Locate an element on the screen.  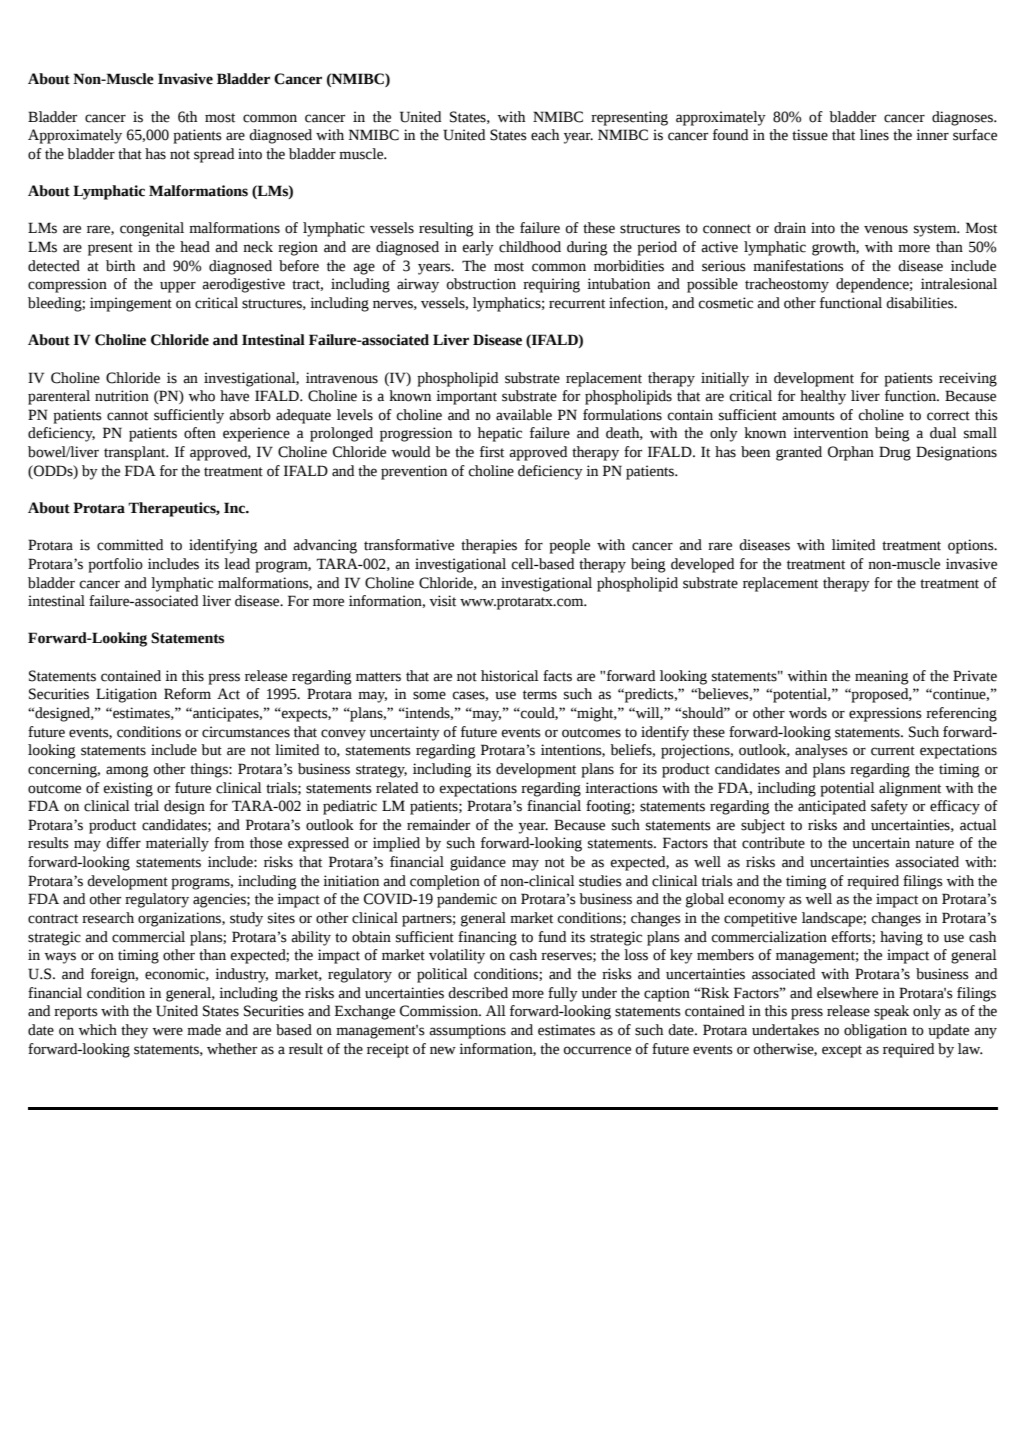
lines is located at coordinates (874, 135).
